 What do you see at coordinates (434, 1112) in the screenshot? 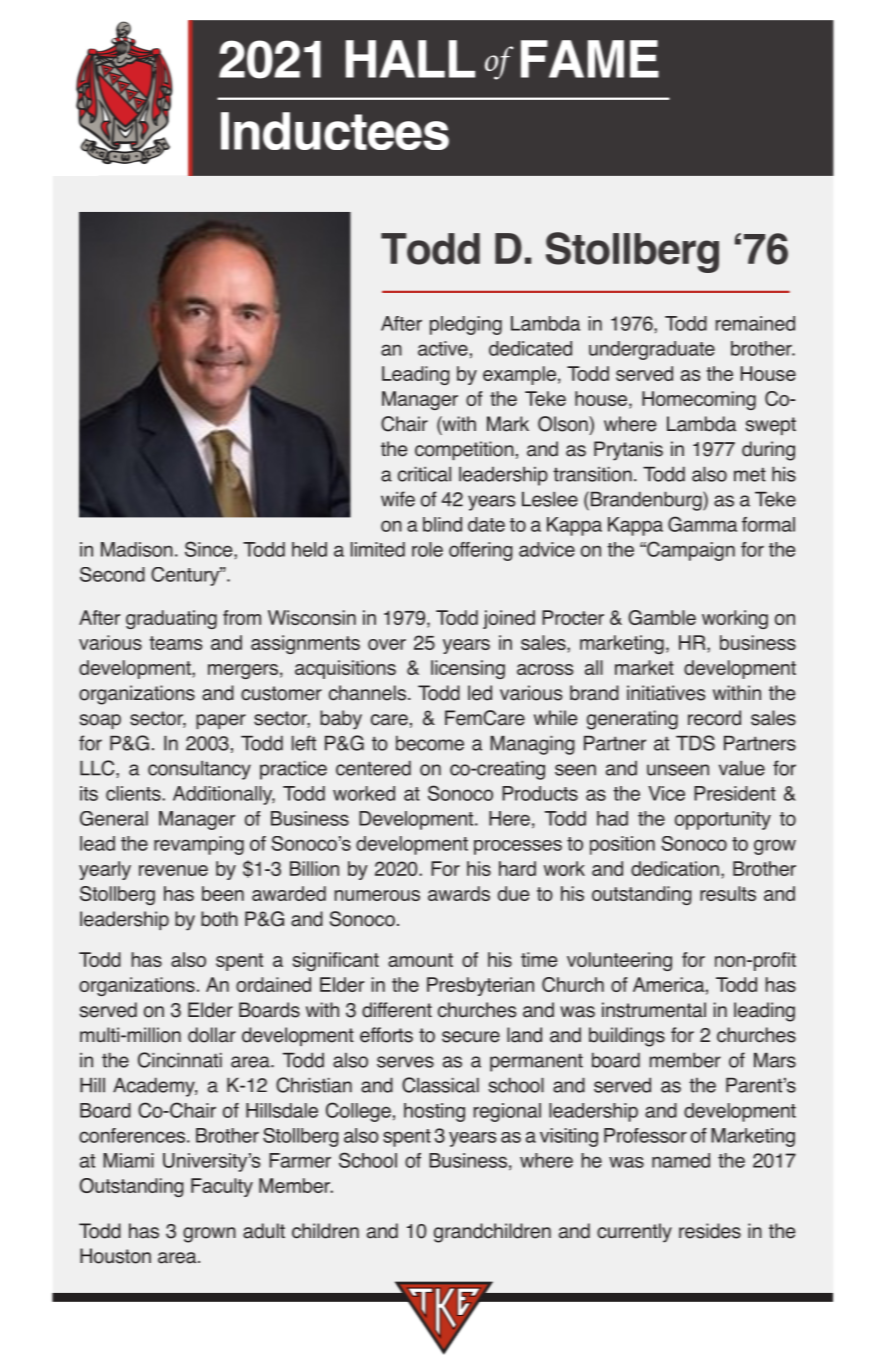
I see `hosting` at bounding box center [434, 1112].
